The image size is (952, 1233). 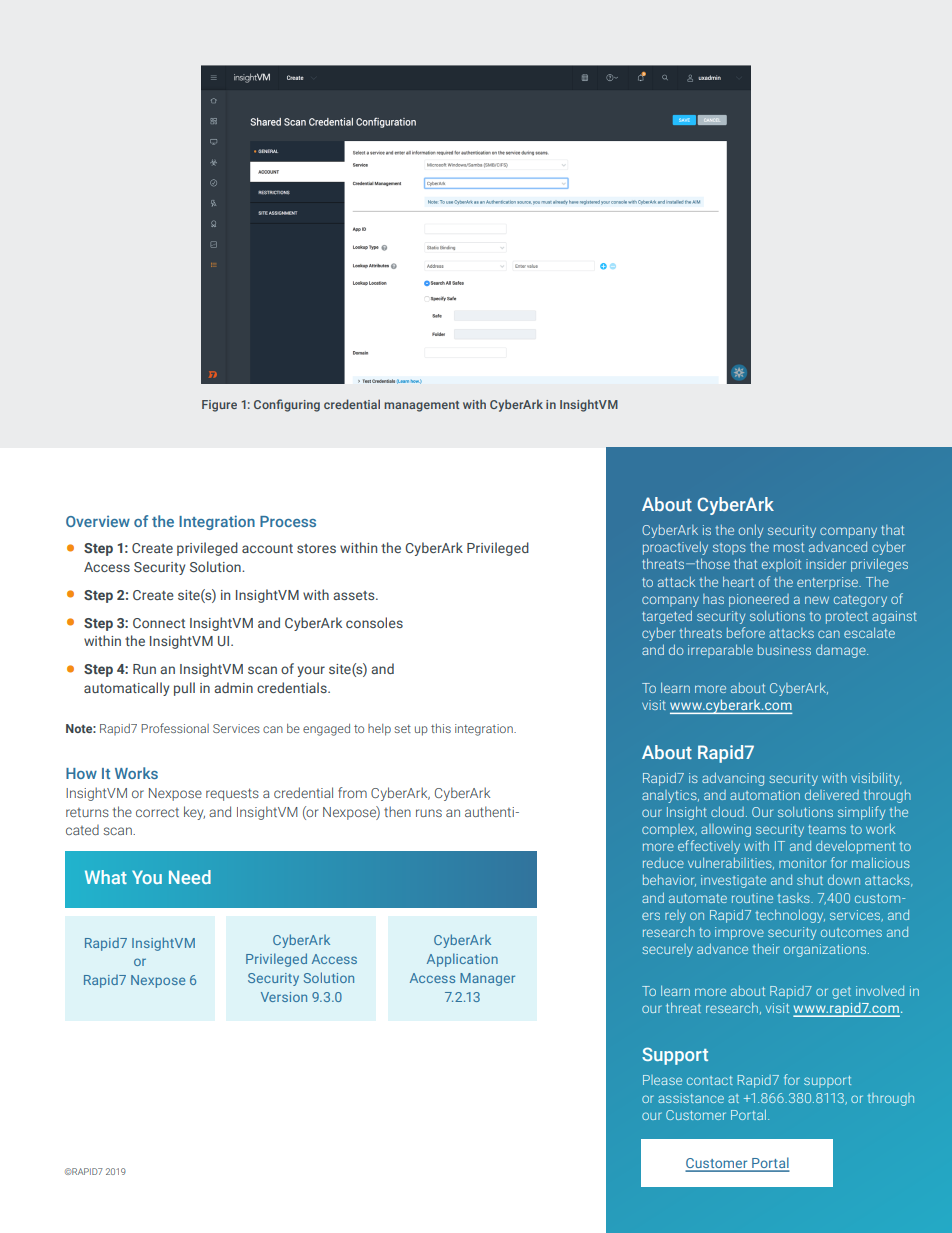 I want to click on only, so click(x=751, y=531).
